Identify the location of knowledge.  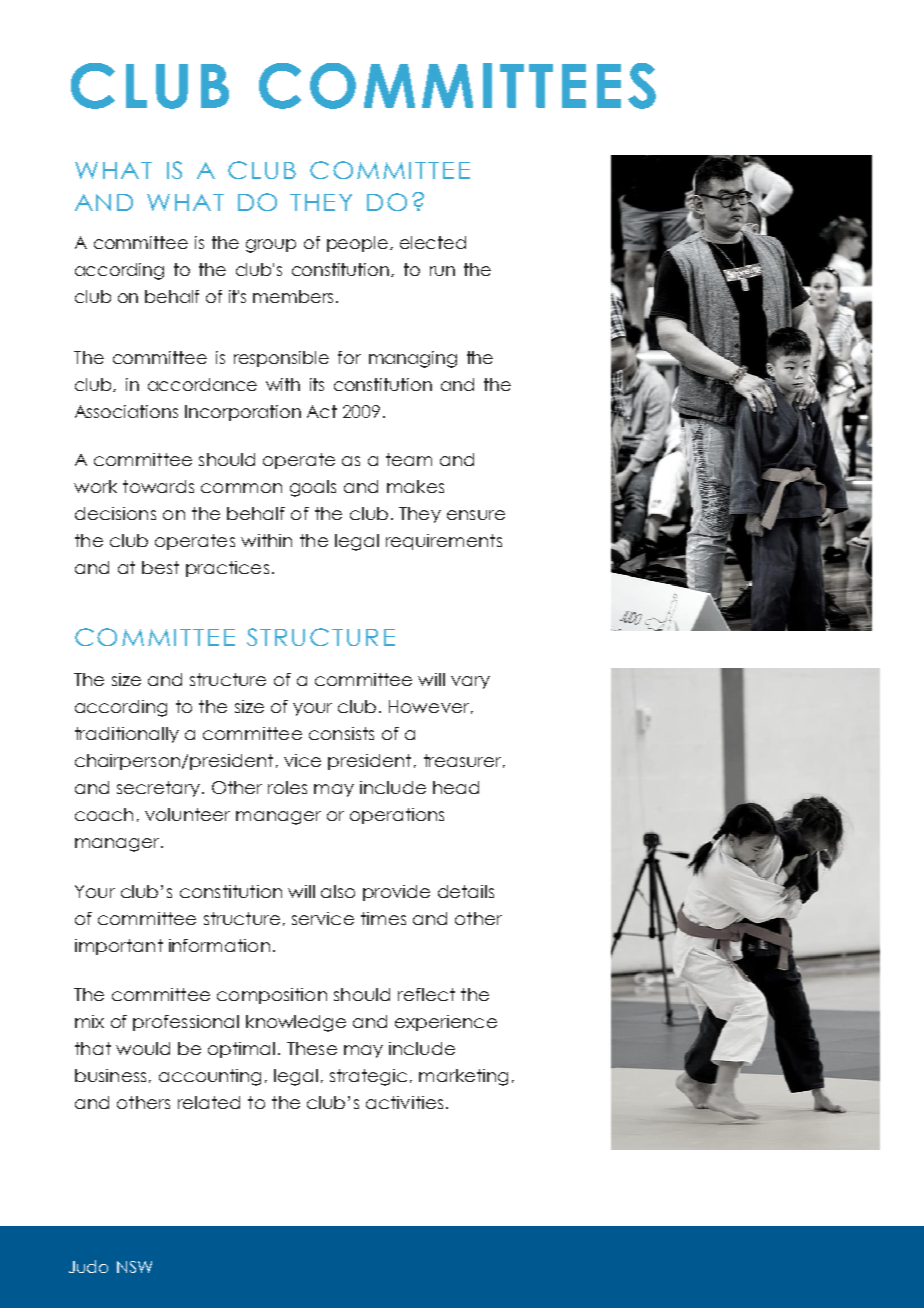
(296, 1023).
